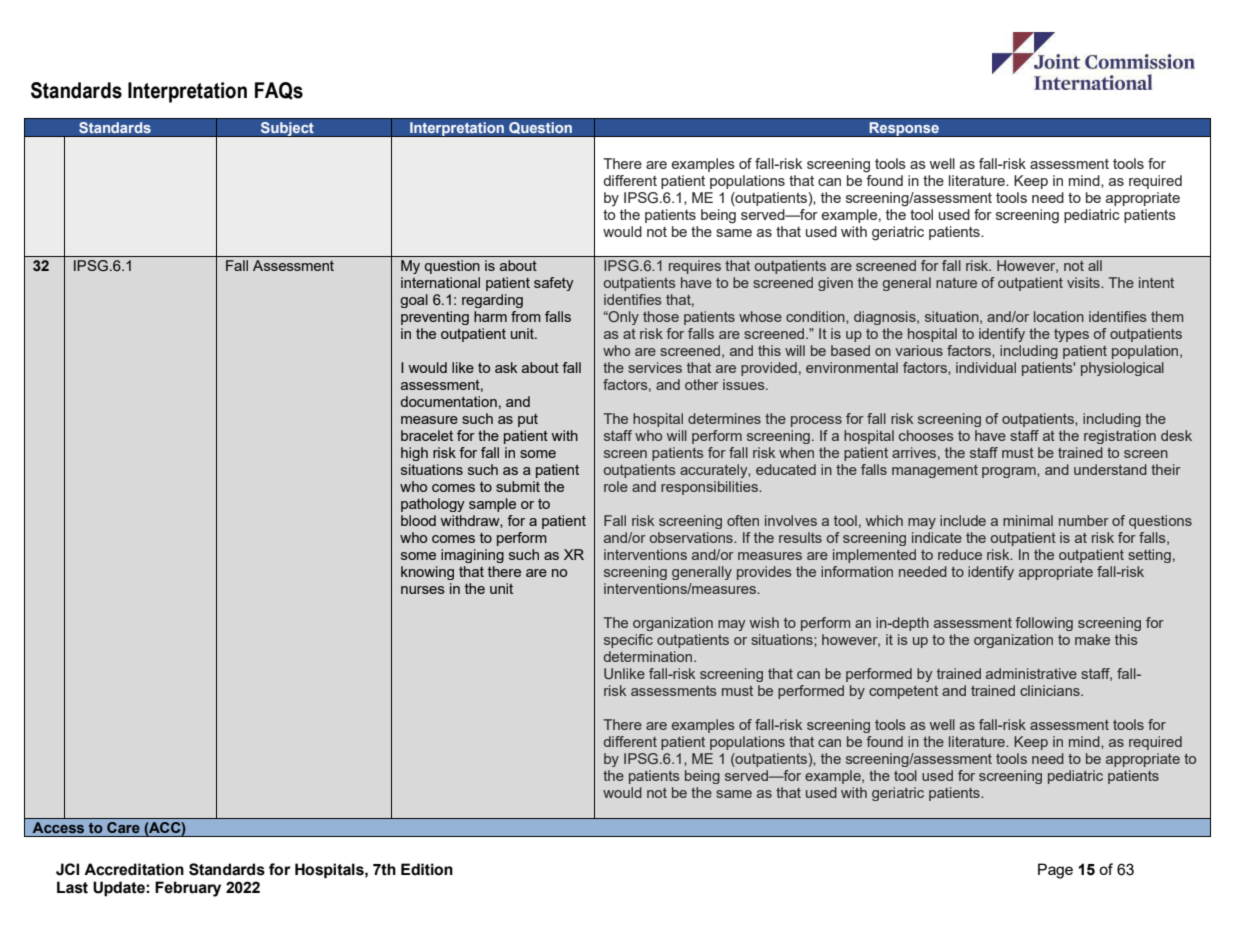 The height and width of the screenshot is (952, 1233). I want to click on registration, so click(1120, 437).
